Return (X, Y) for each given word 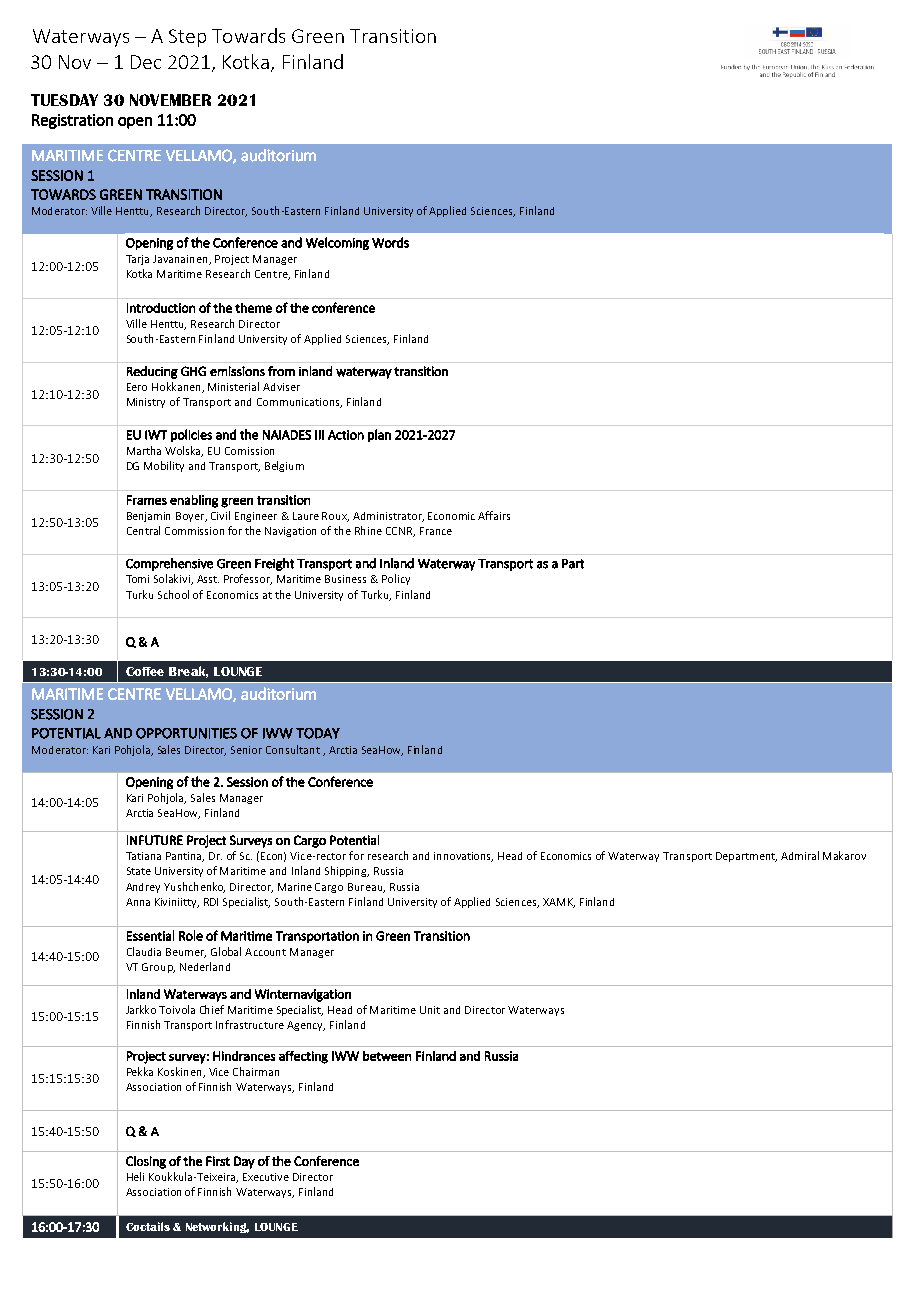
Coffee (145, 671)
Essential (150, 935)
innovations (463, 857)
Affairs (494, 515)
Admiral (800, 855)
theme (253, 308)
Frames (147, 500)
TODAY (318, 733)
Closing (146, 1162)
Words (390, 242)
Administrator (388, 517)
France (436, 531)
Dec (146, 62)
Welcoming (337, 243)
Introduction (161, 308)
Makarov (844, 855)
